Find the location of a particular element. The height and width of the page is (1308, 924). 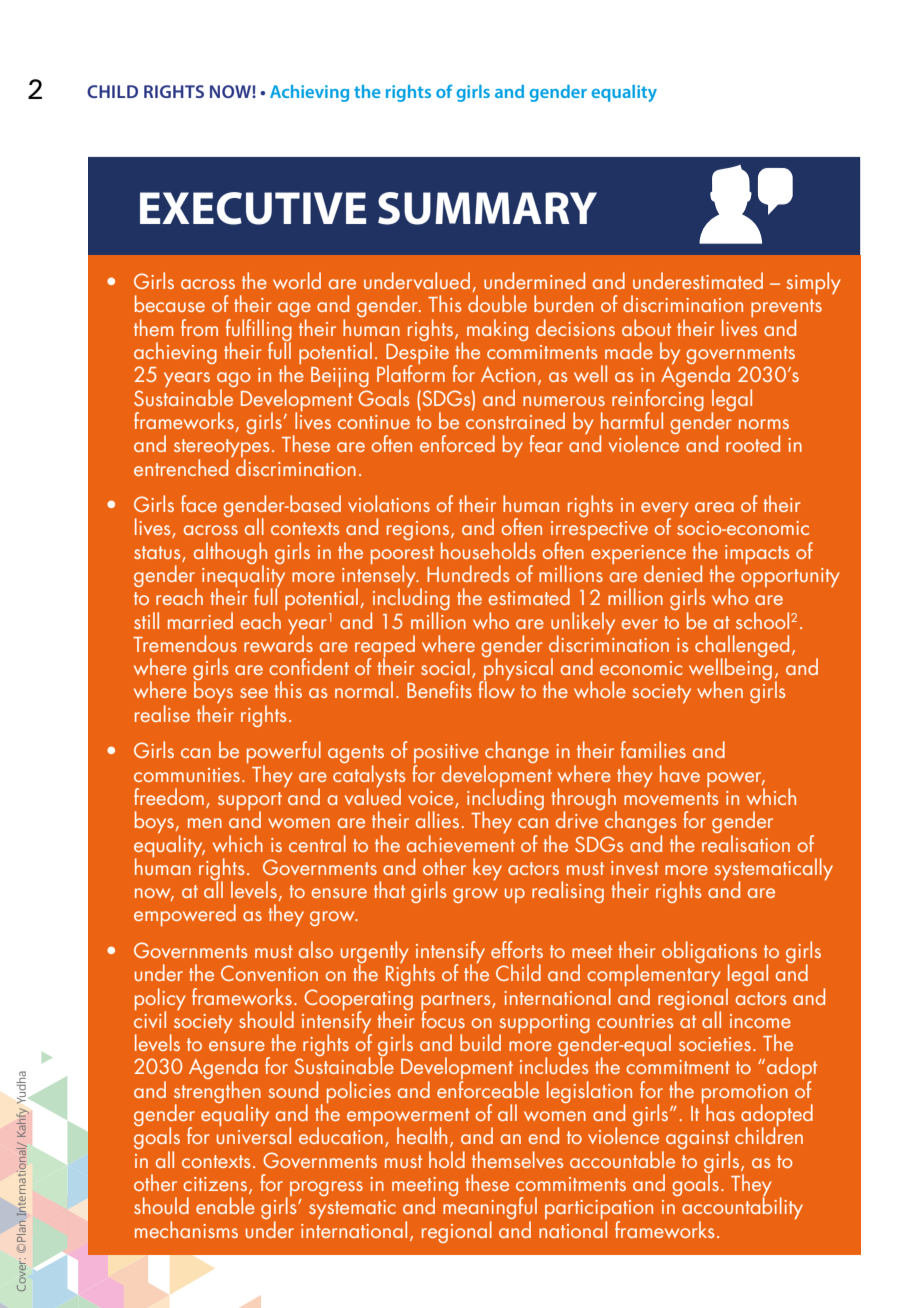

SUMMARY is located at coordinates (487, 208).
